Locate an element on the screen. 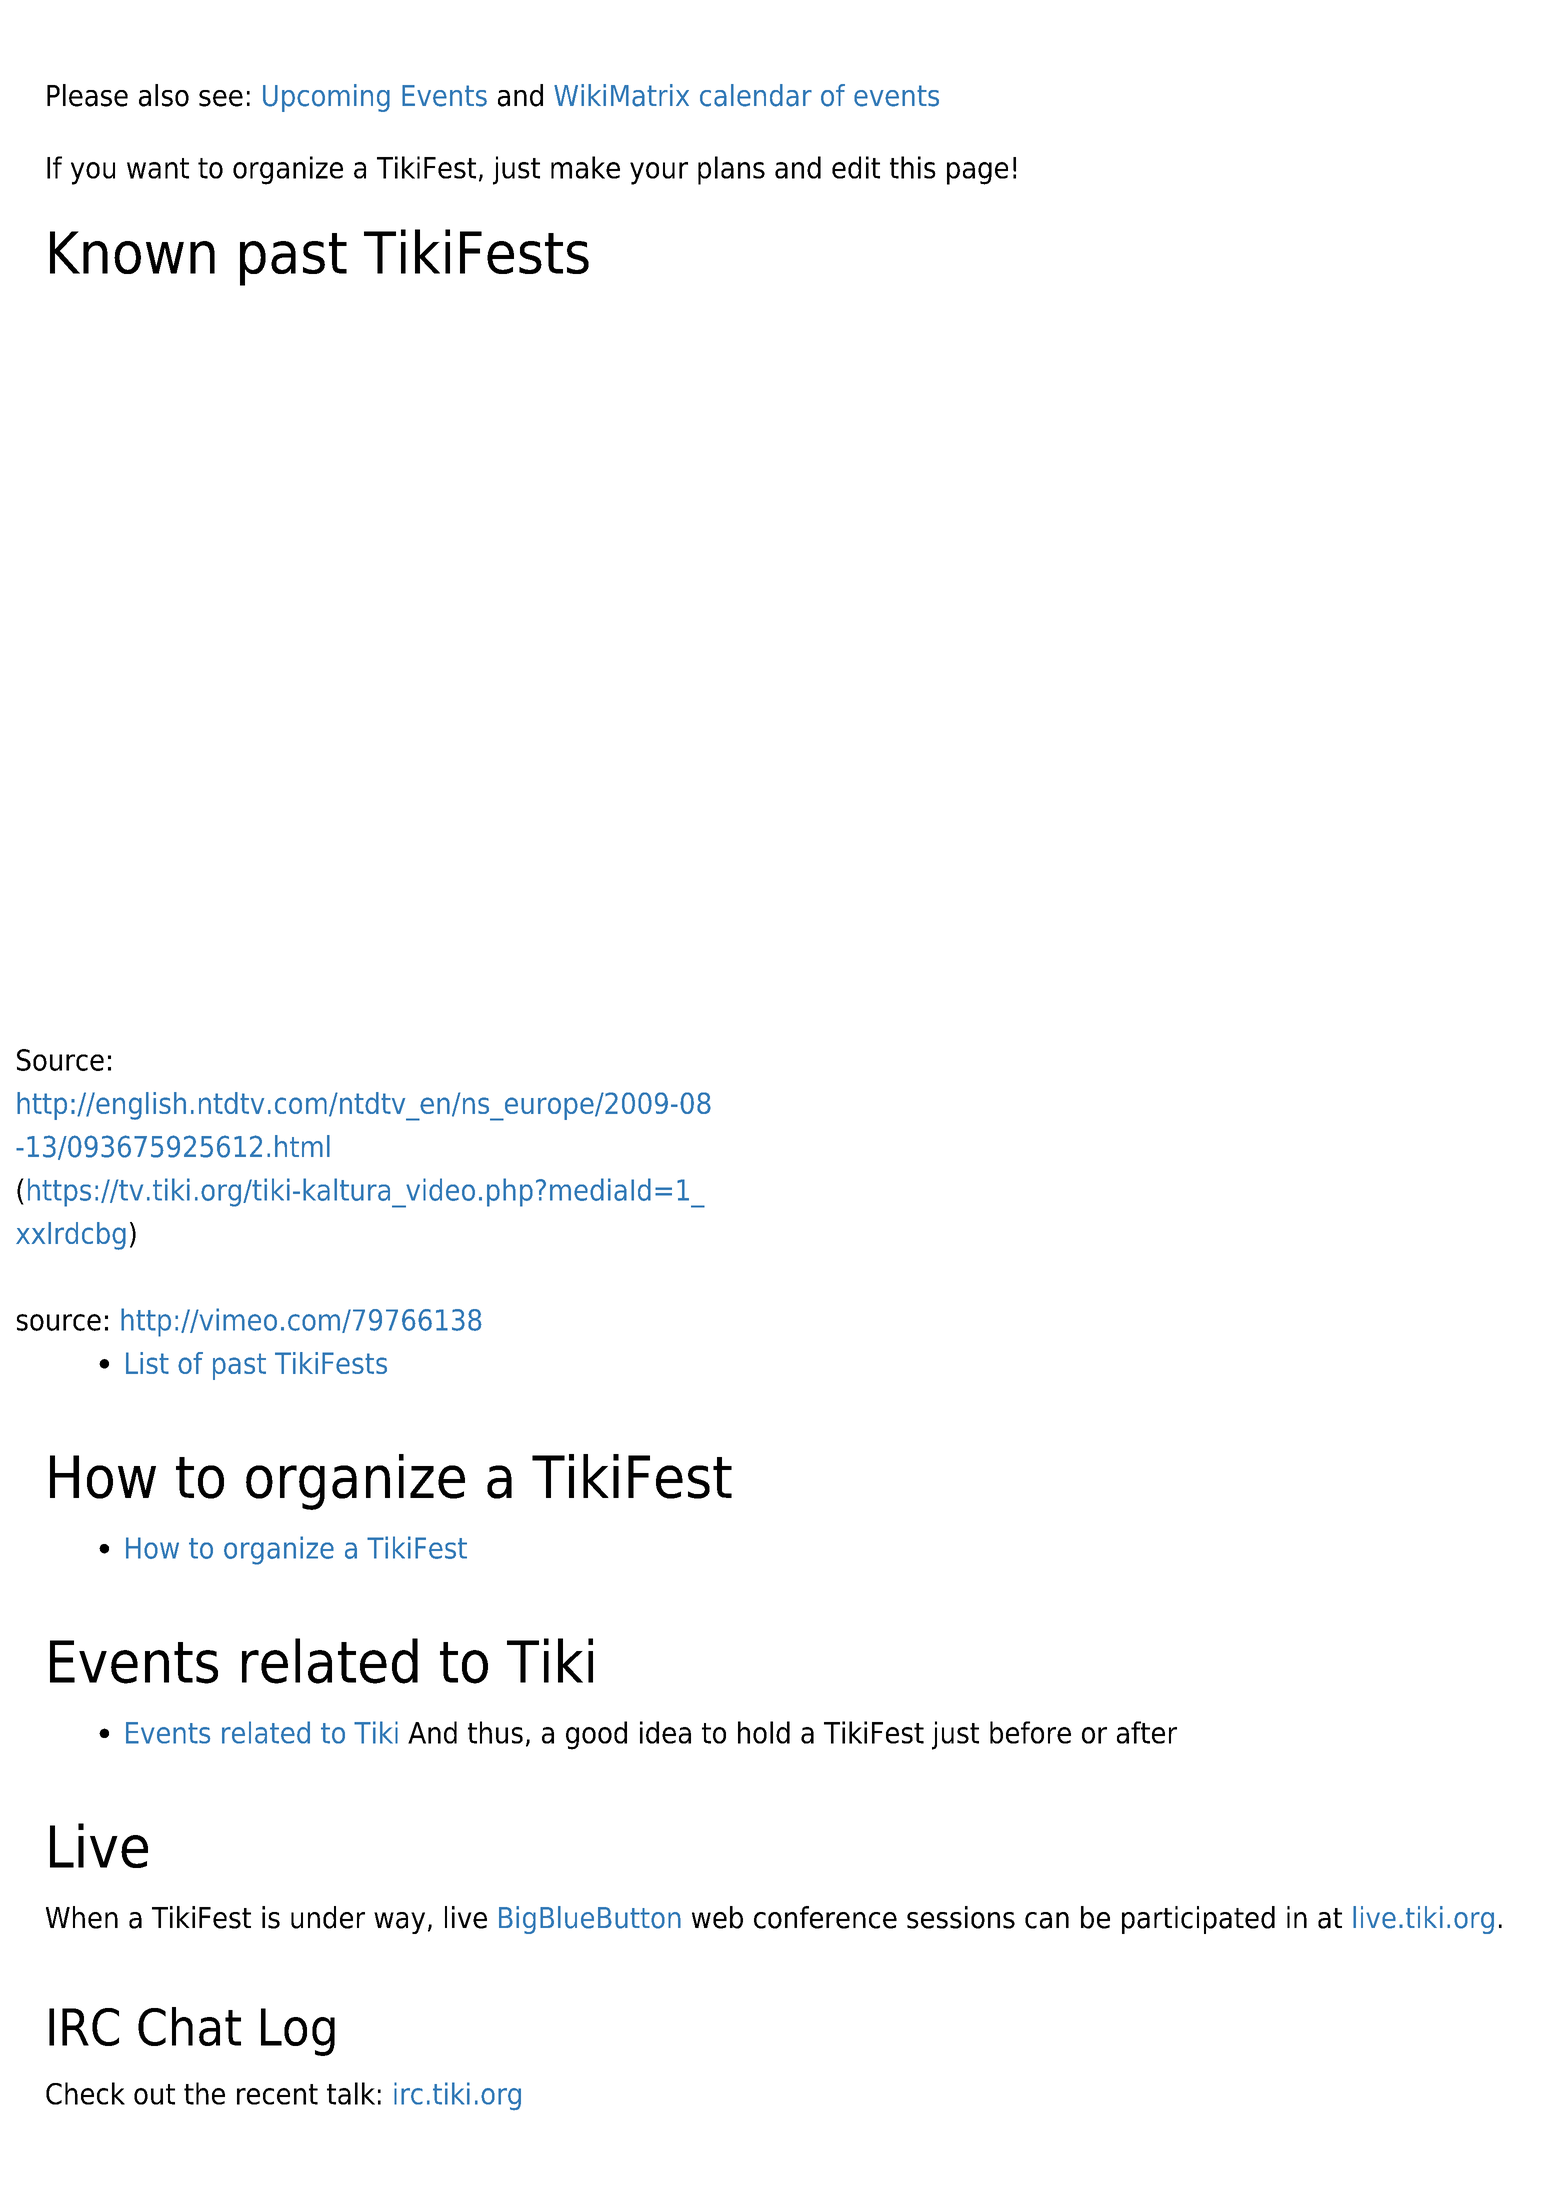  Known is located at coordinates (132, 252).
